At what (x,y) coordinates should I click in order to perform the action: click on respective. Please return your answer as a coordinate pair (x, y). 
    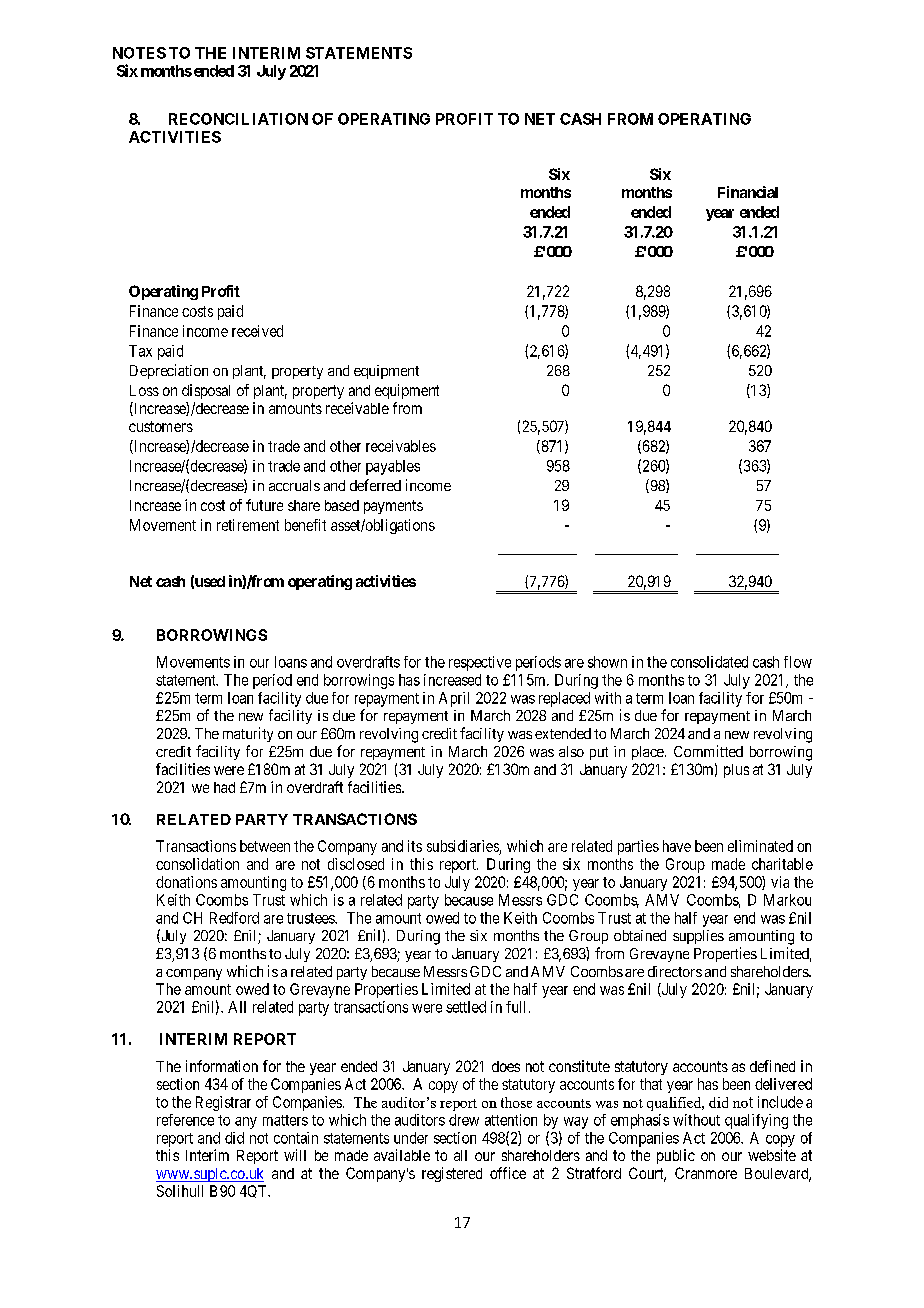
    Looking at the image, I should click on (480, 663).
